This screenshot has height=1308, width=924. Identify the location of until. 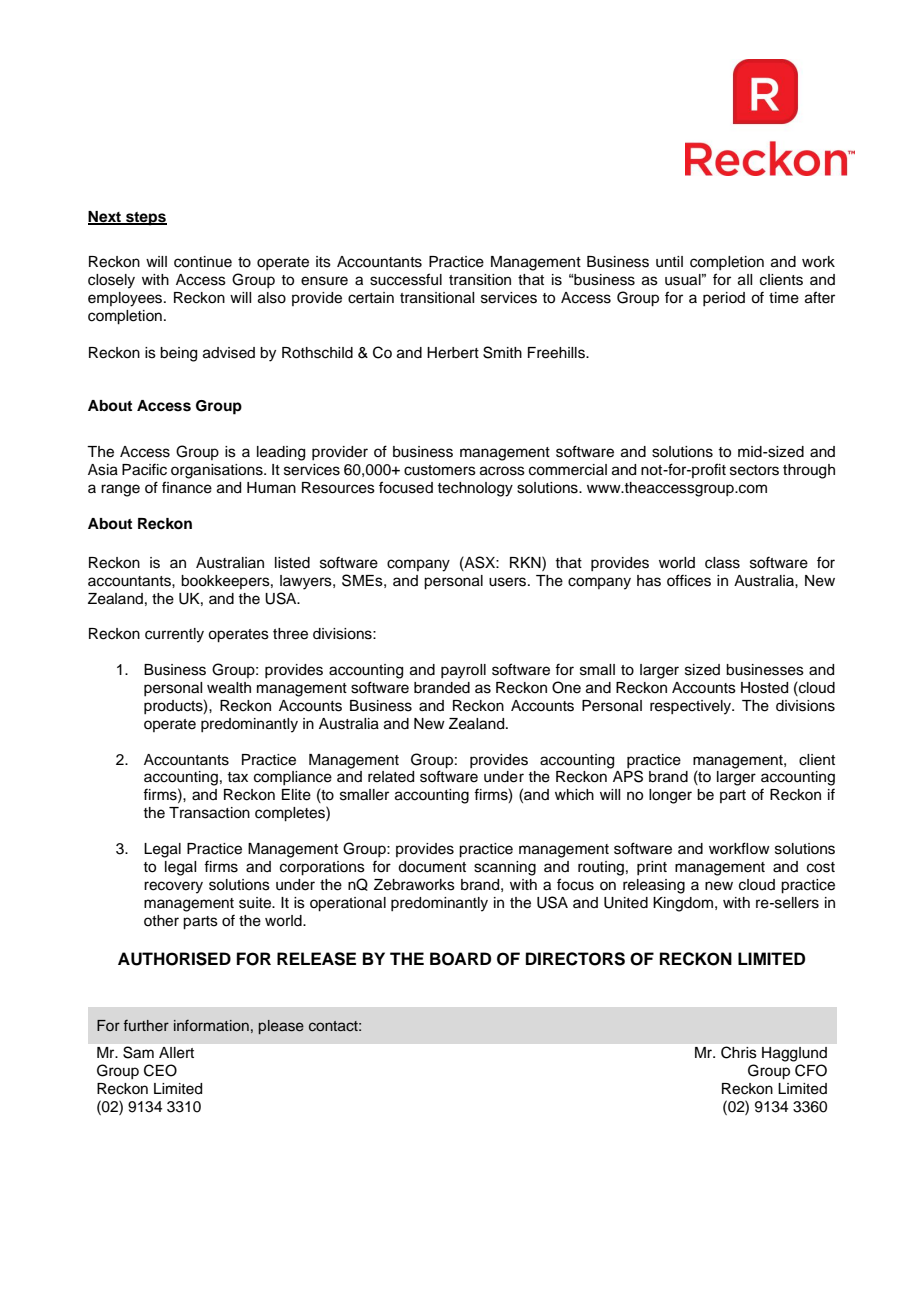
(669, 262).
